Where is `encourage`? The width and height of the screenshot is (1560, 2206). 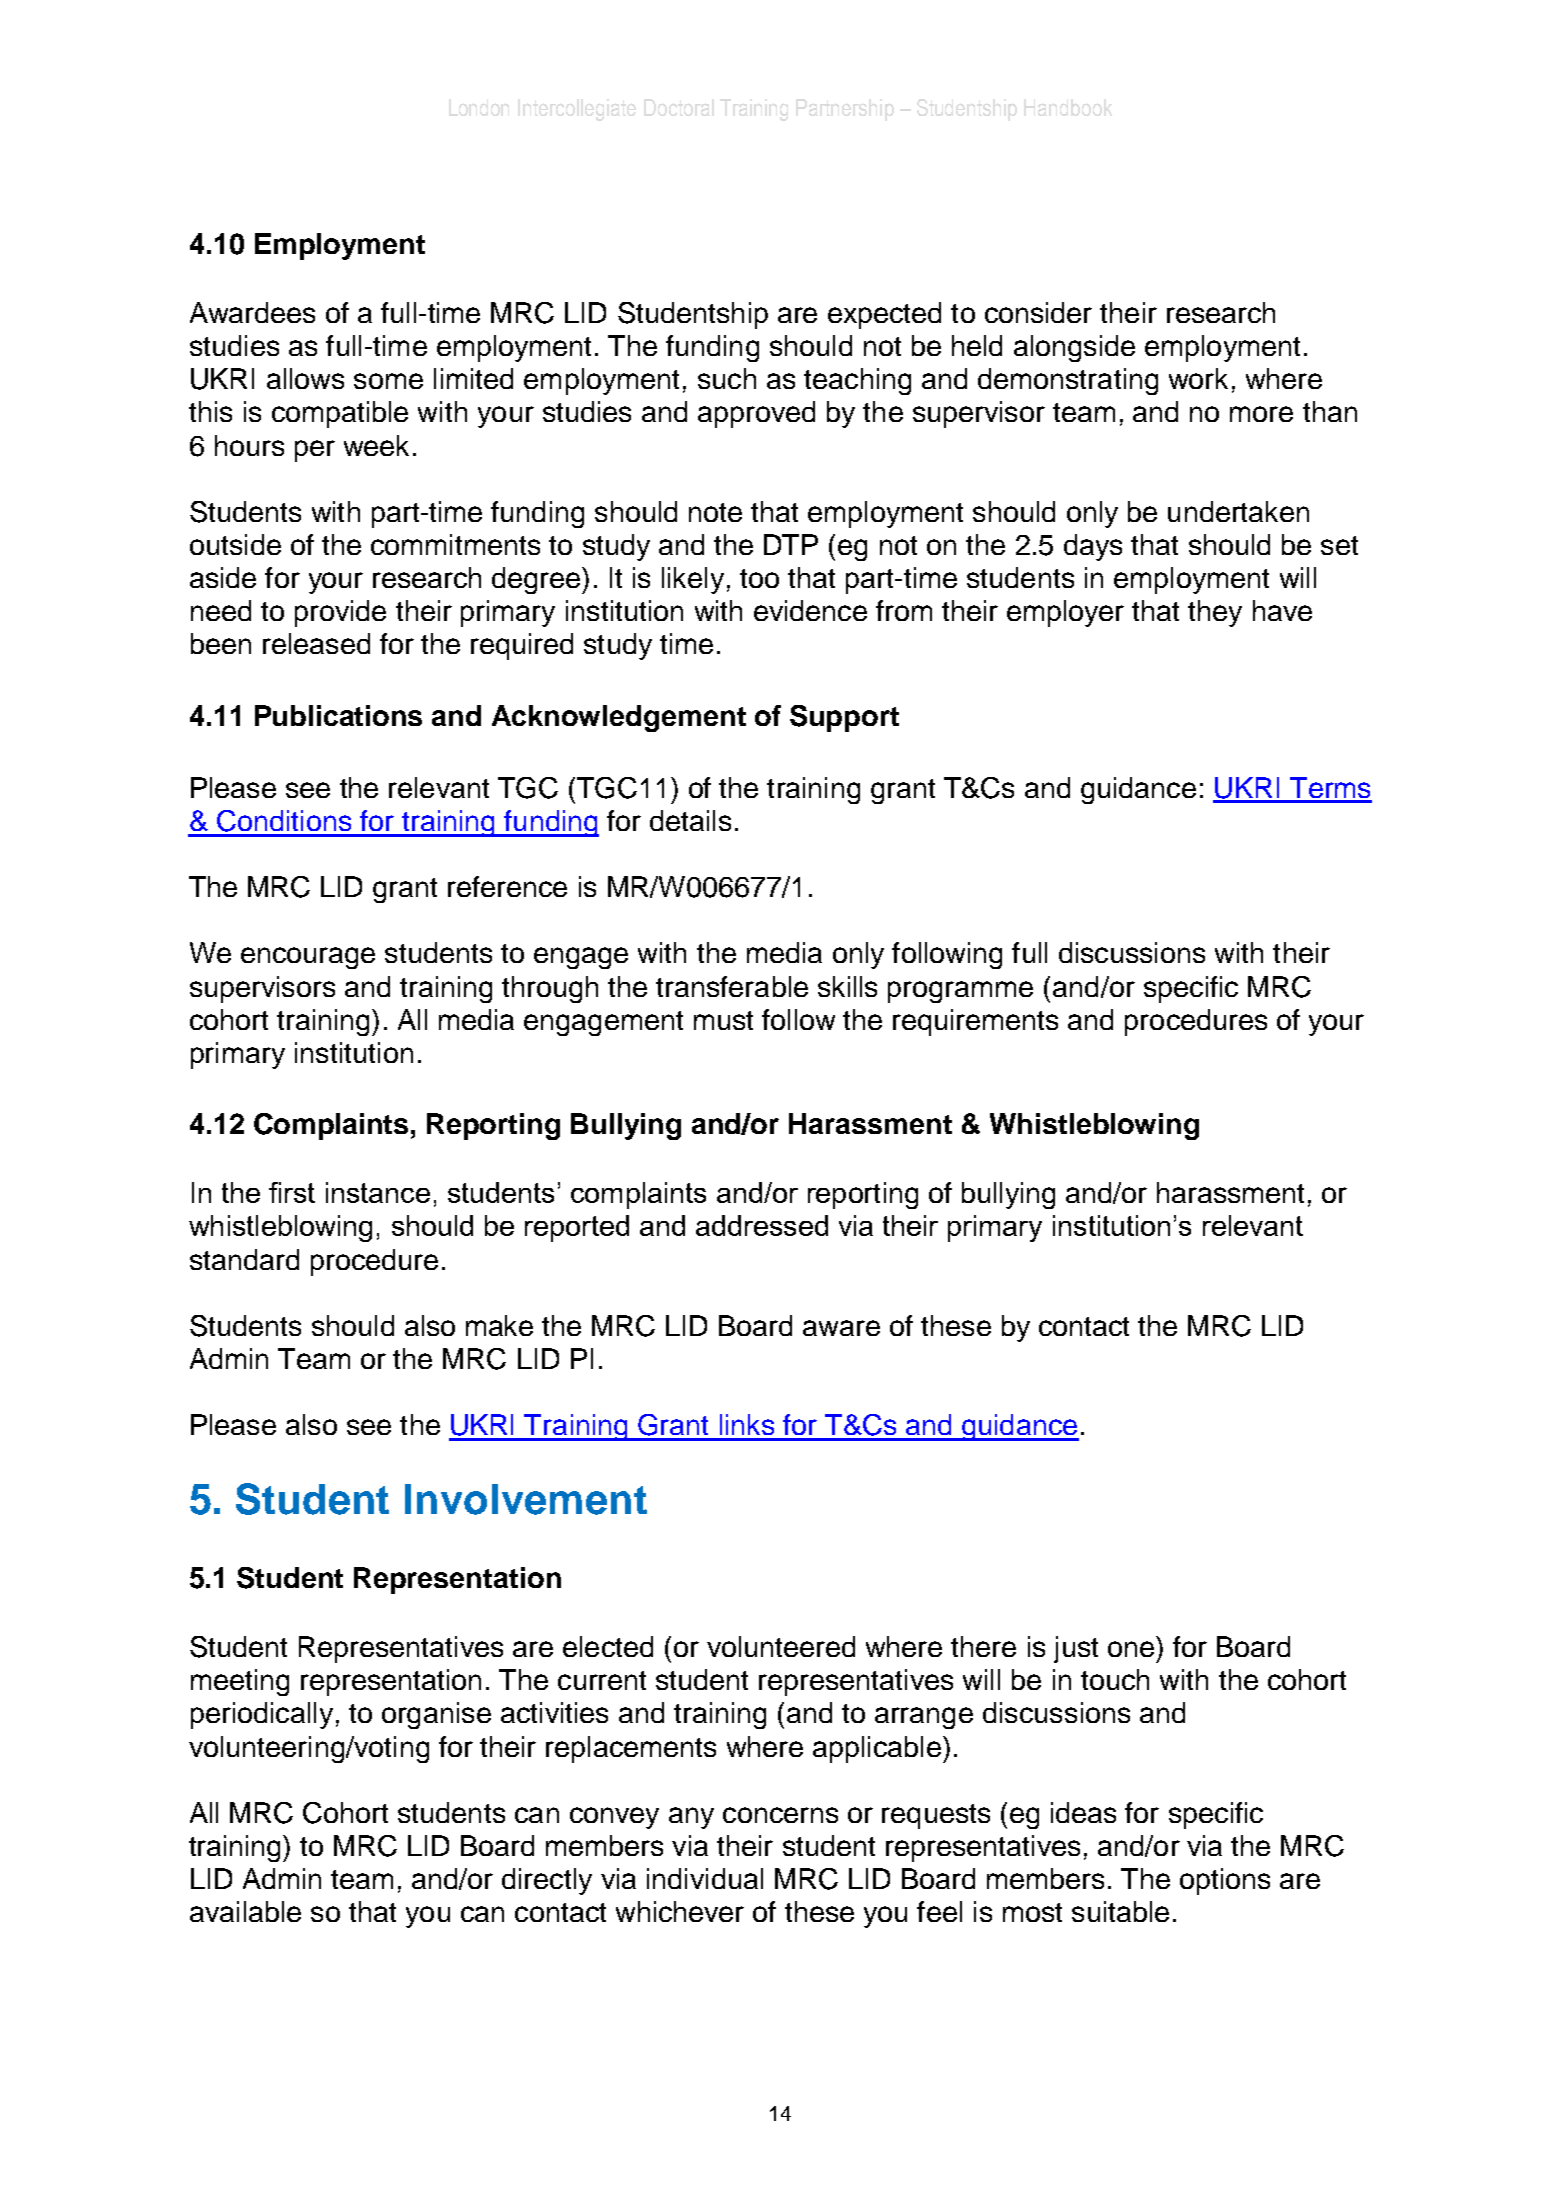 encourage is located at coordinates (308, 958).
